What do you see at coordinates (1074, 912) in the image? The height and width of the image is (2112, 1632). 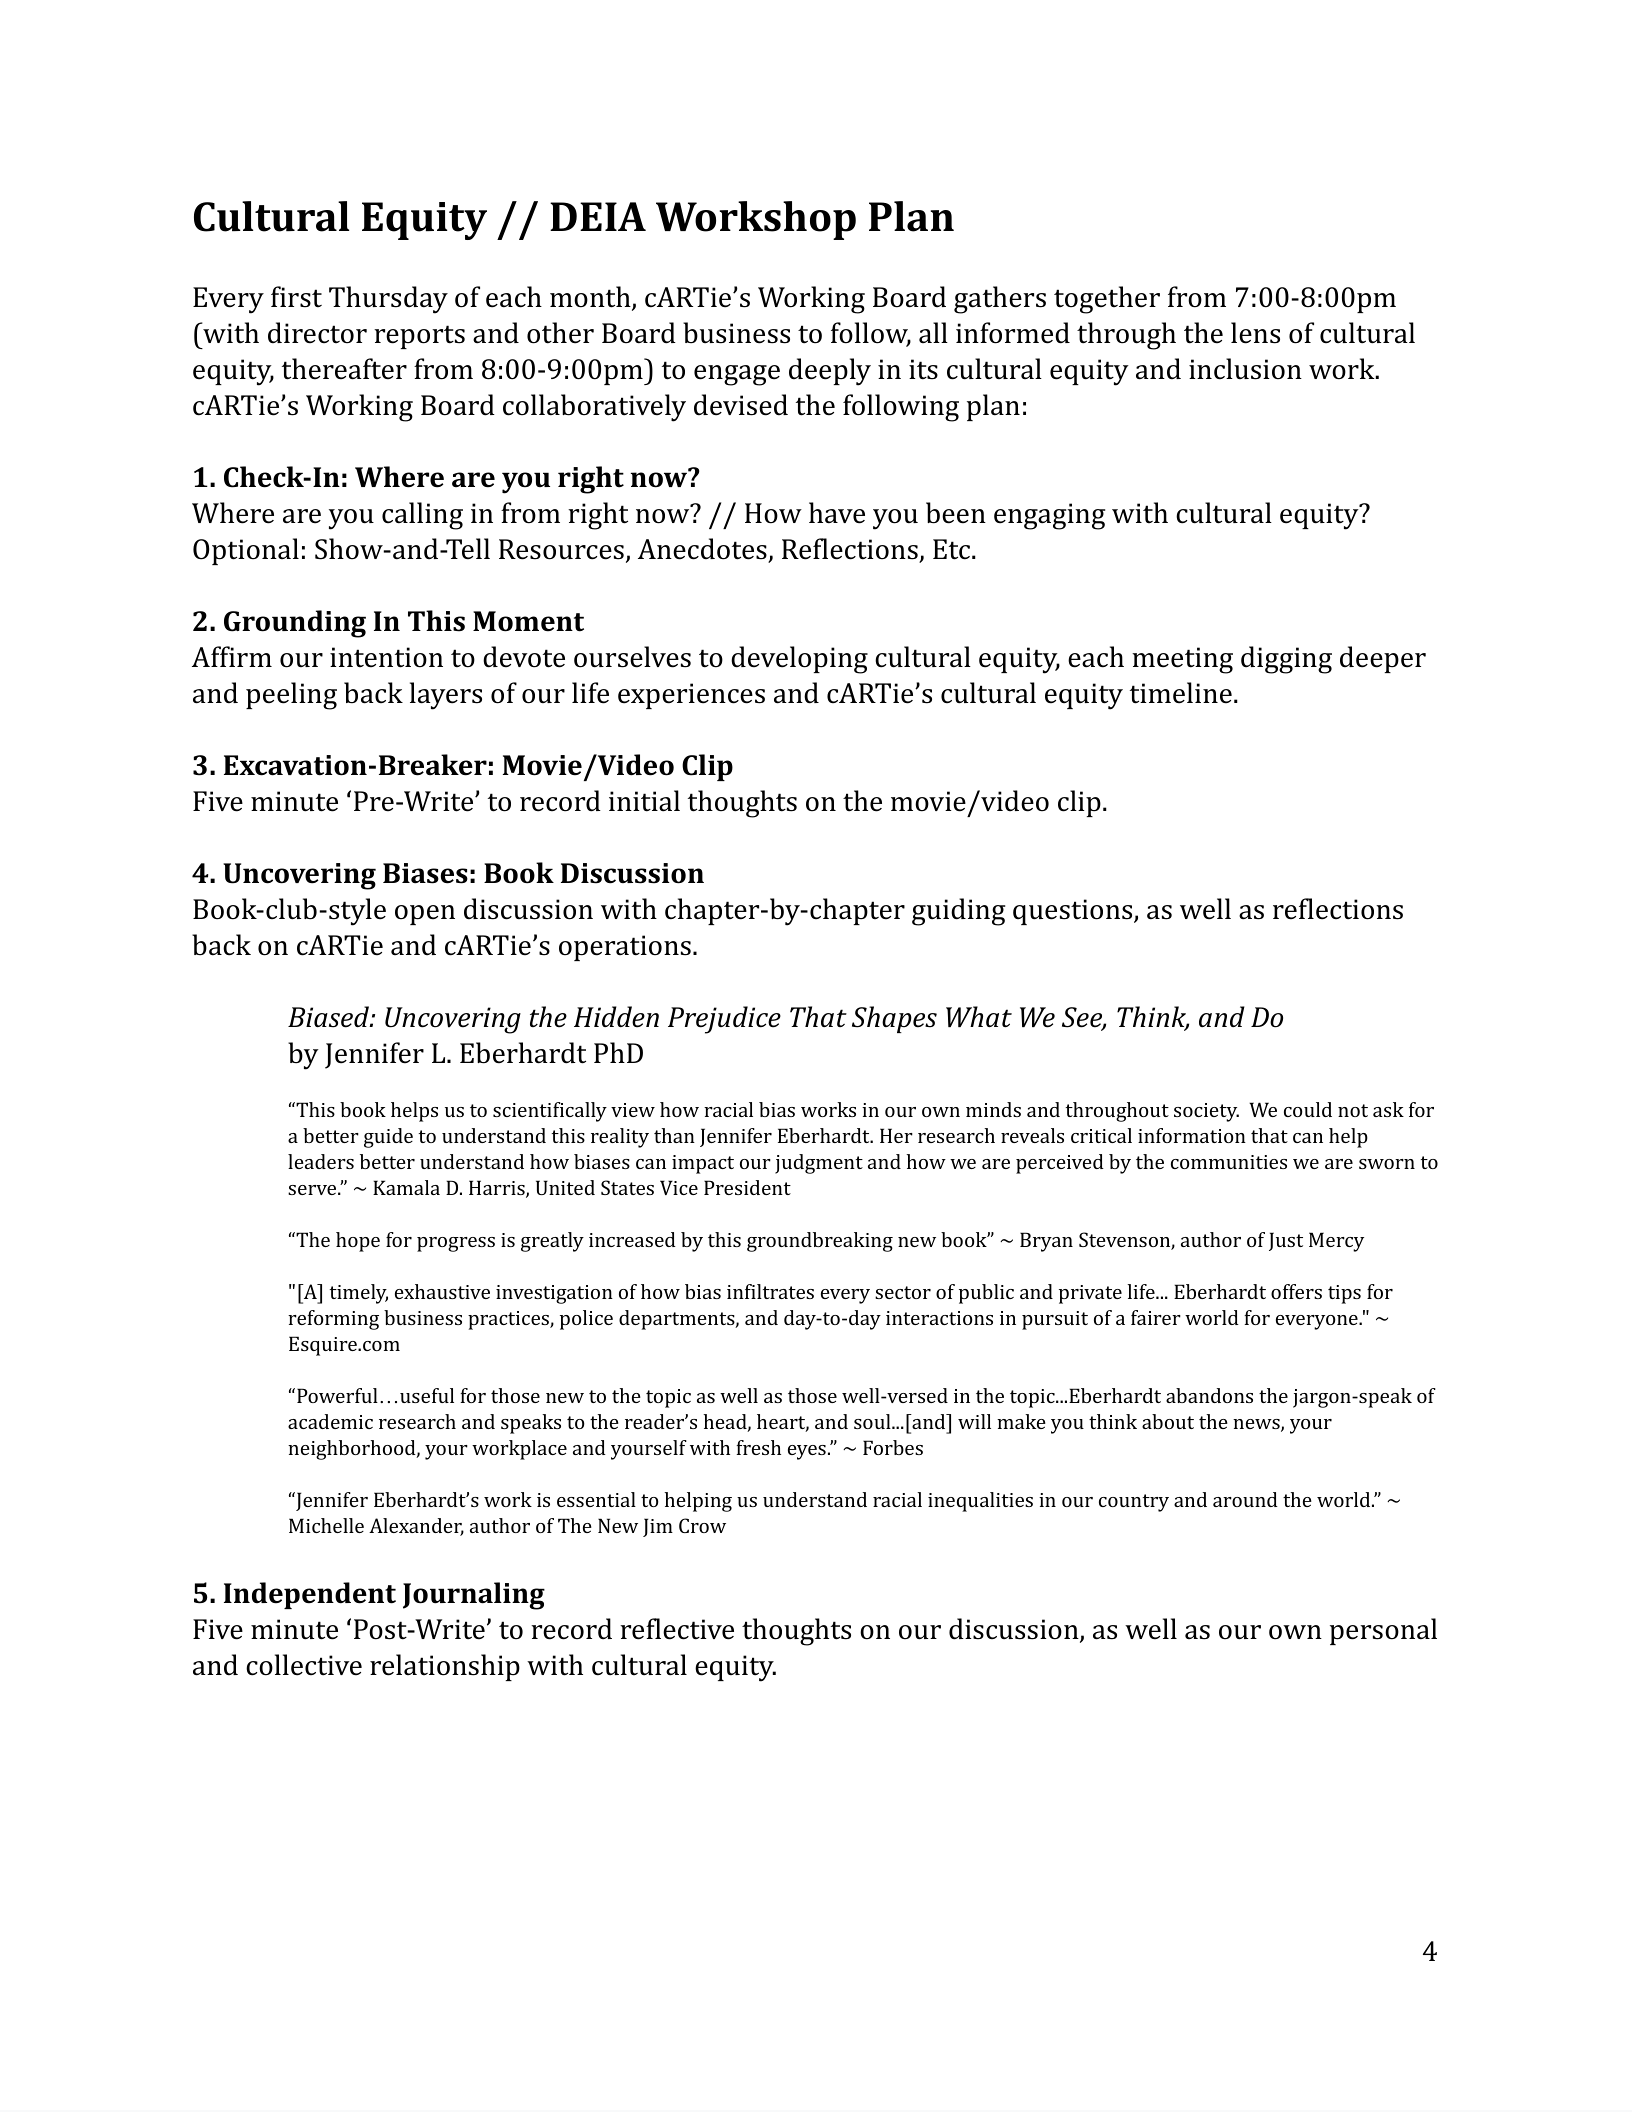 I see `questions` at bounding box center [1074, 912].
